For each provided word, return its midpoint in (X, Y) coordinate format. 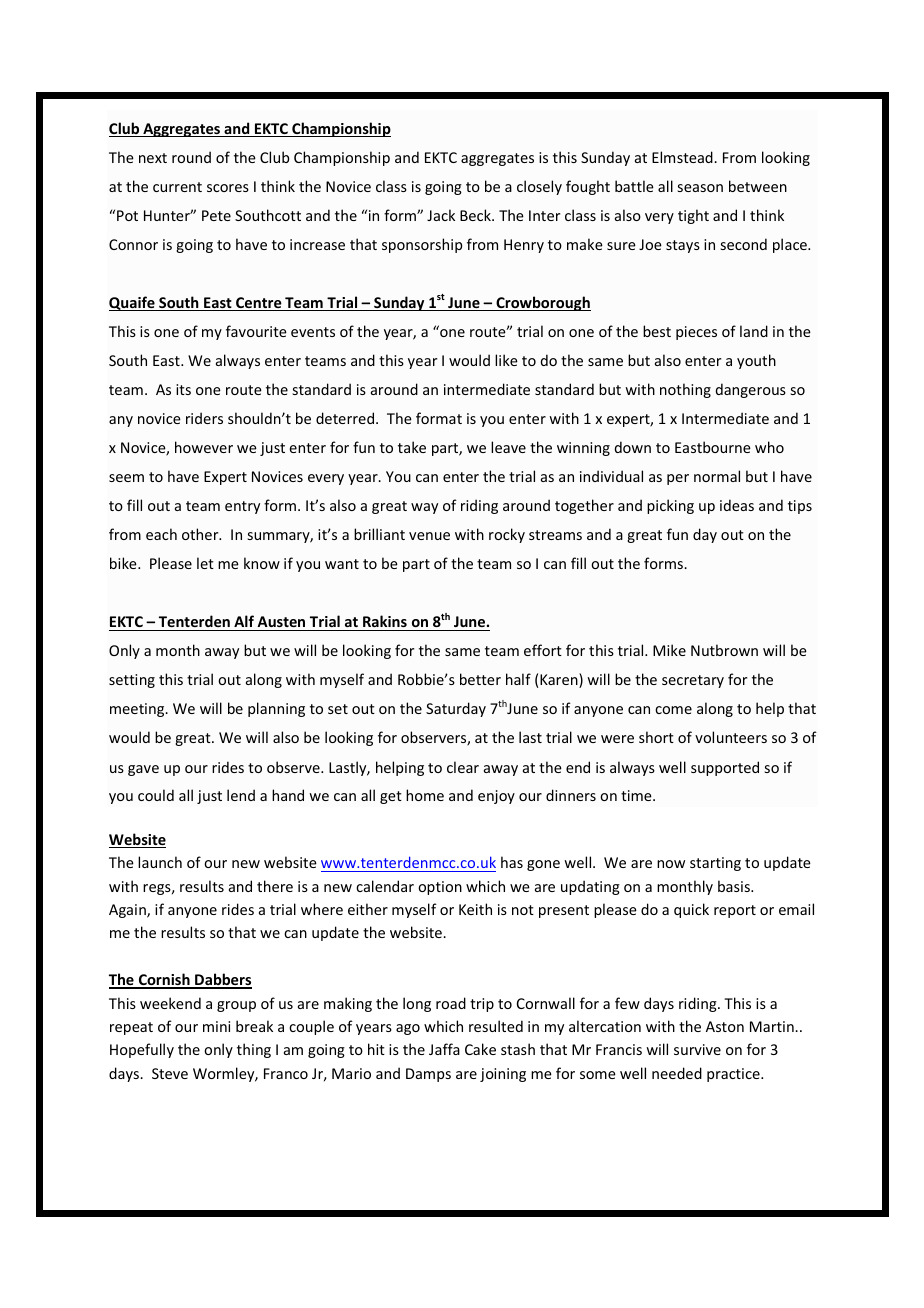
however (204, 447)
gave (143, 770)
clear (463, 767)
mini (216, 1026)
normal (717, 476)
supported (725, 768)
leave (508, 447)
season (700, 188)
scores (228, 188)
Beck (476, 215)
